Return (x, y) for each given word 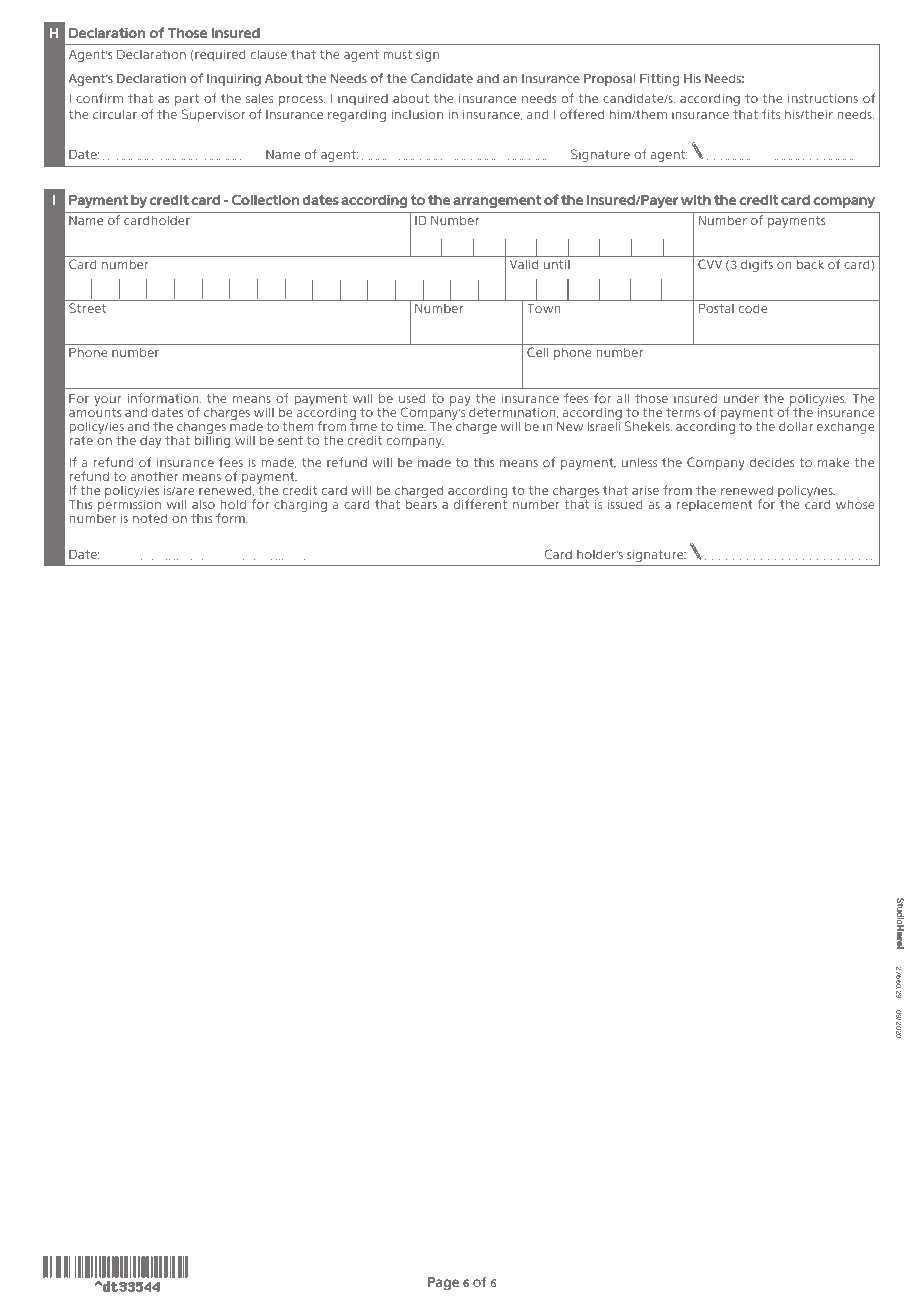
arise (645, 490)
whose (855, 504)
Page (443, 1283)
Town (544, 308)
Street (87, 308)
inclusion (417, 114)
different (480, 504)
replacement (714, 506)
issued (625, 504)
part (187, 100)
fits (771, 114)
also (203, 504)
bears (421, 504)
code (753, 308)
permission (129, 507)
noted (150, 518)
